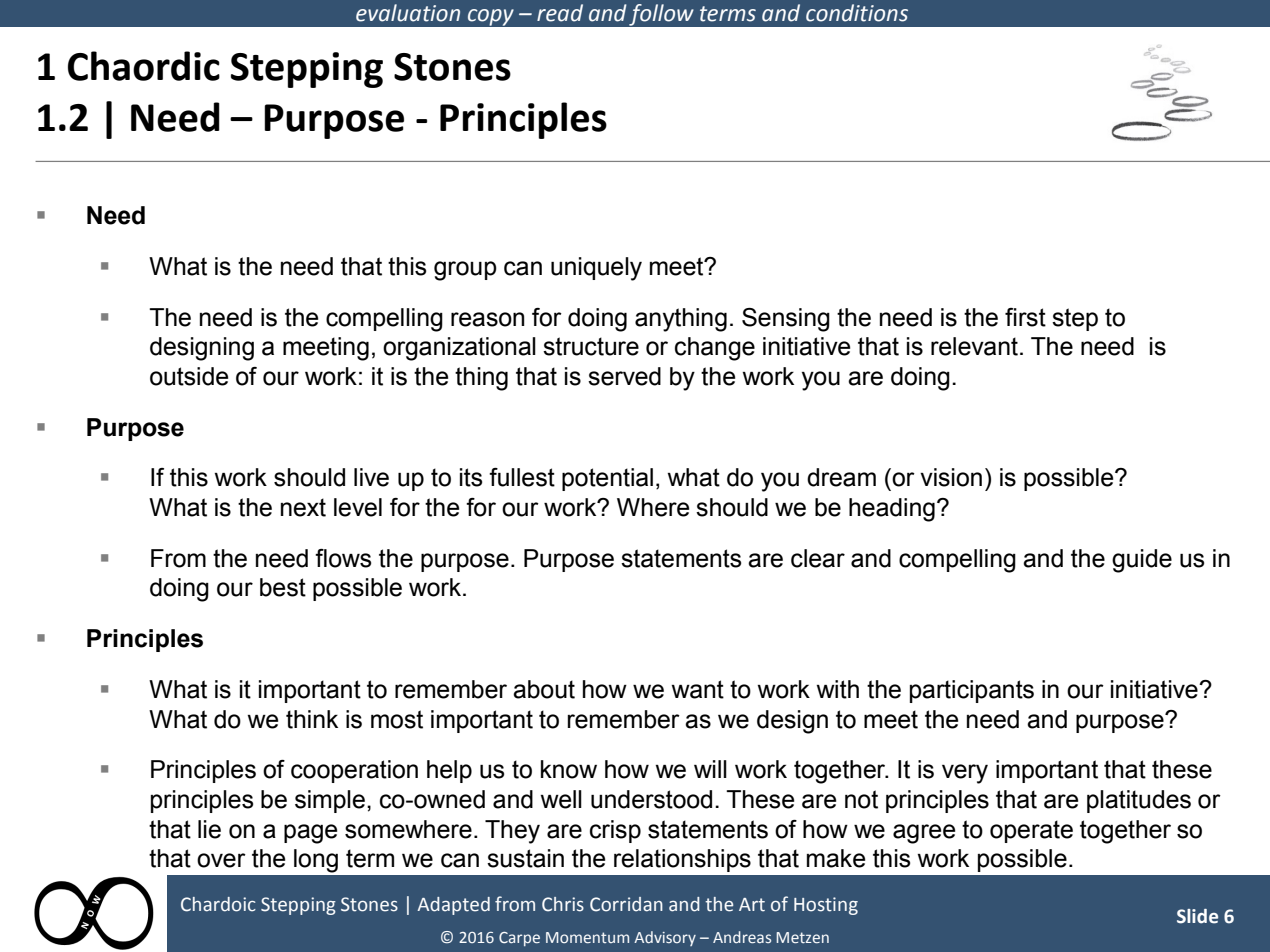 This screenshot has height=952, width=1270. What do you see at coordinates (560, 13) in the screenshot?
I see `read` at bounding box center [560, 13].
